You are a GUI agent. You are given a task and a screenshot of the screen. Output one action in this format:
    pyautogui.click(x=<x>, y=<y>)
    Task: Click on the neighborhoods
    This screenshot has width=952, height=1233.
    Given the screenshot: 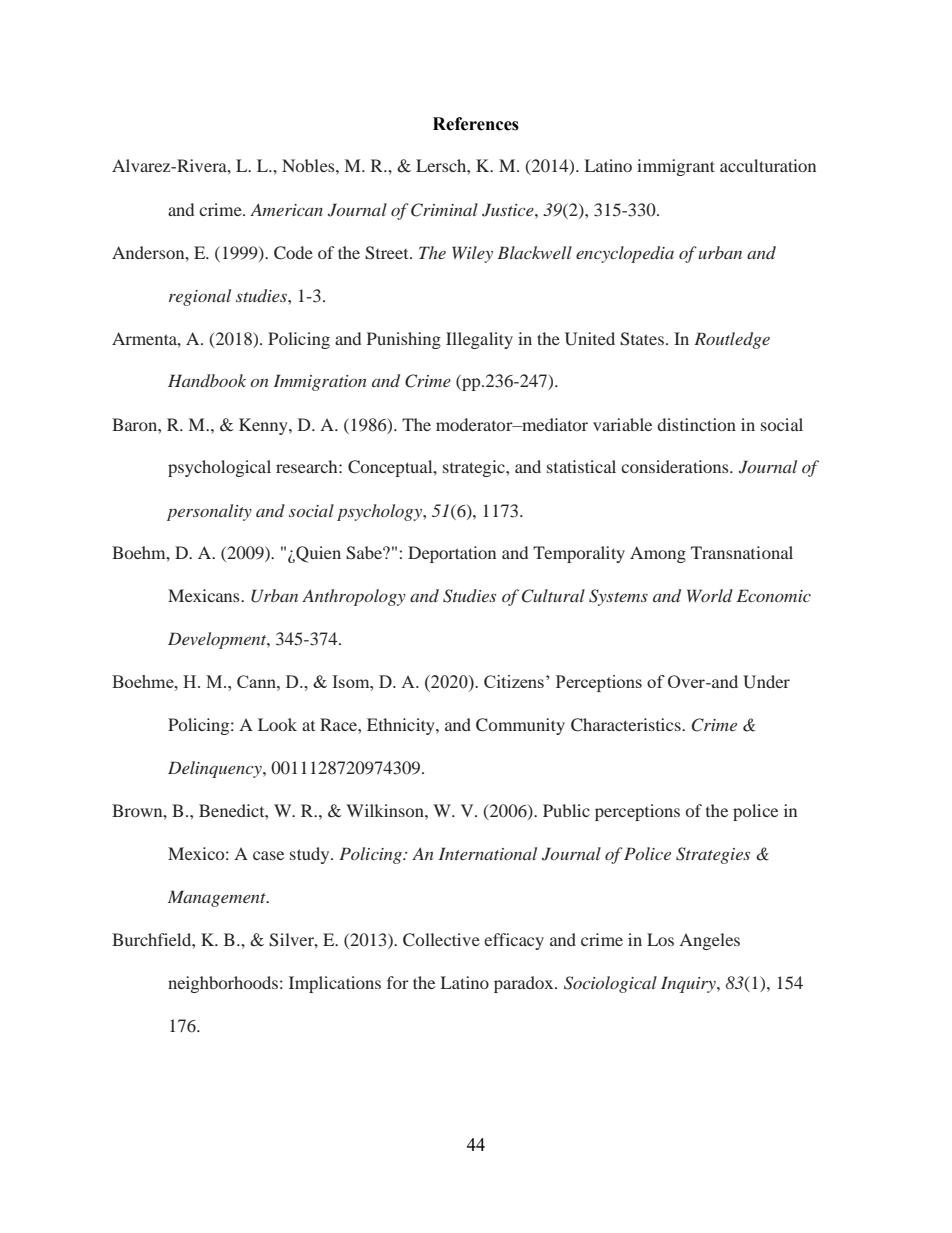 What is the action you would take?
    pyautogui.click(x=223, y=984)
